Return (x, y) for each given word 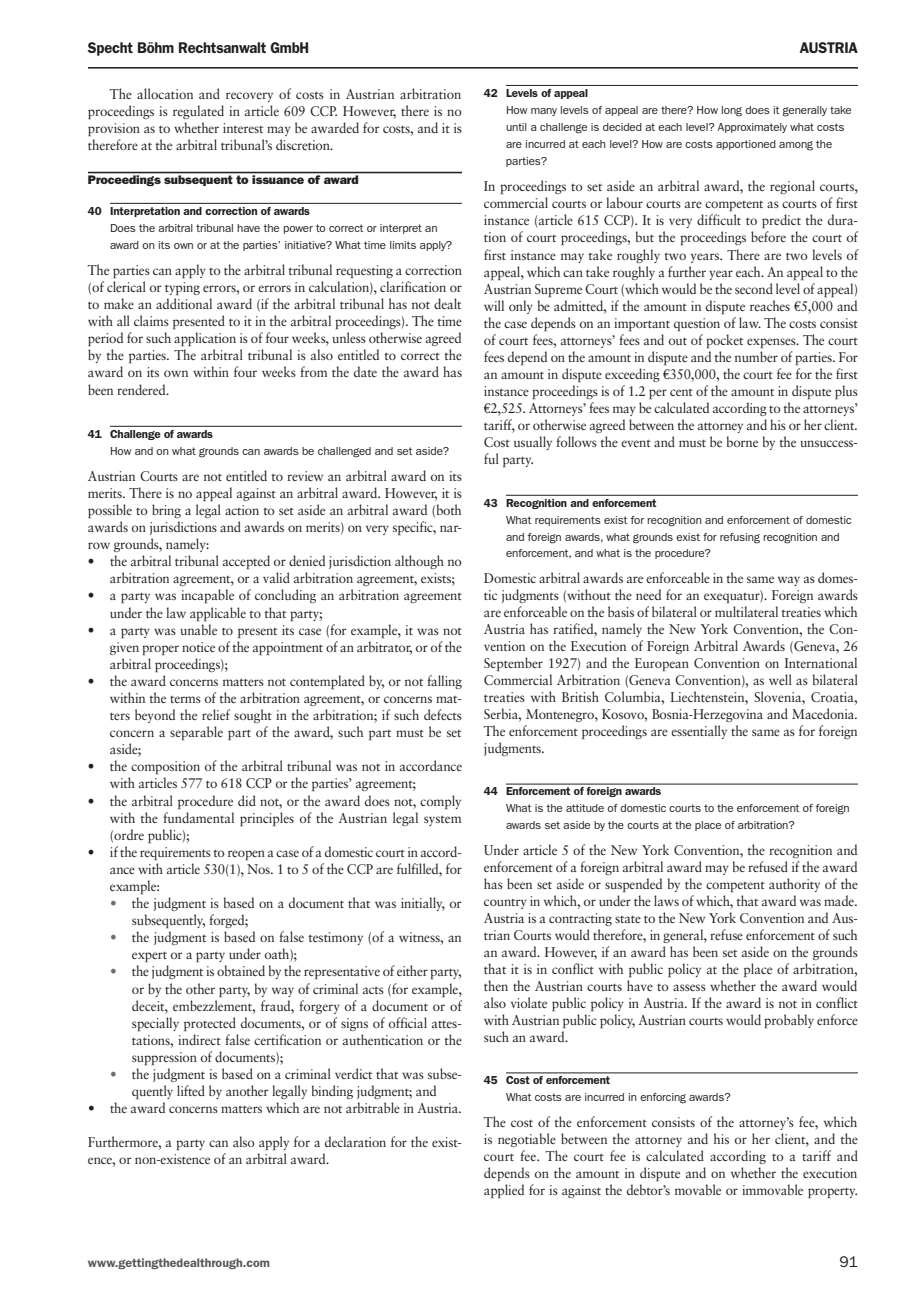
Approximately (752, 128)
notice (198, 647)
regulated (198, 112)
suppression (164, 1058)
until (516, 127)
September (513, 664)
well (780, 679)
